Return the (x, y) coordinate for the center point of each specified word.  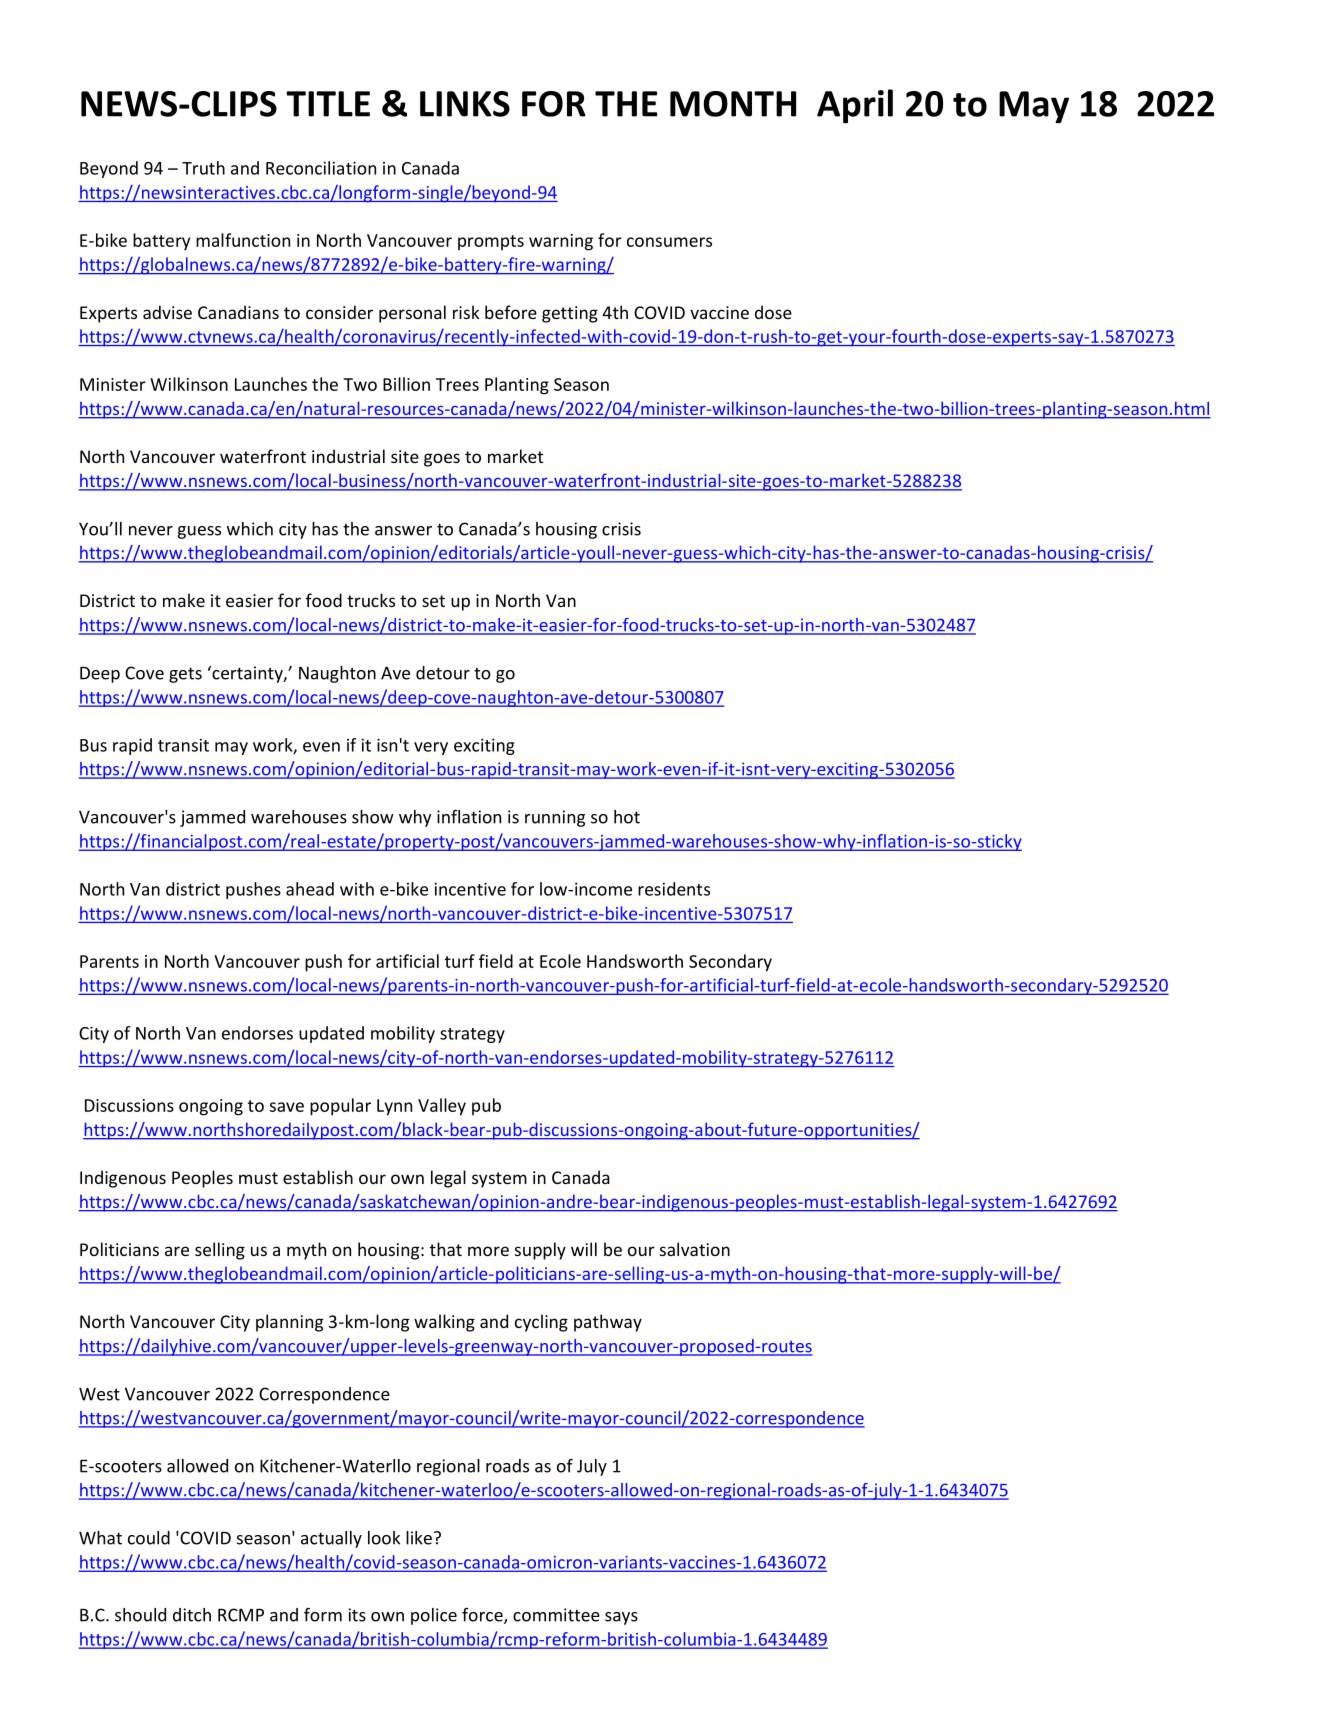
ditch (192, 1615)
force (483, 1616)
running (555, 818)
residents (674, 889)
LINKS (465, 104)
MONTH (733, 104)
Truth (203, 168)
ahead (310, 889)
